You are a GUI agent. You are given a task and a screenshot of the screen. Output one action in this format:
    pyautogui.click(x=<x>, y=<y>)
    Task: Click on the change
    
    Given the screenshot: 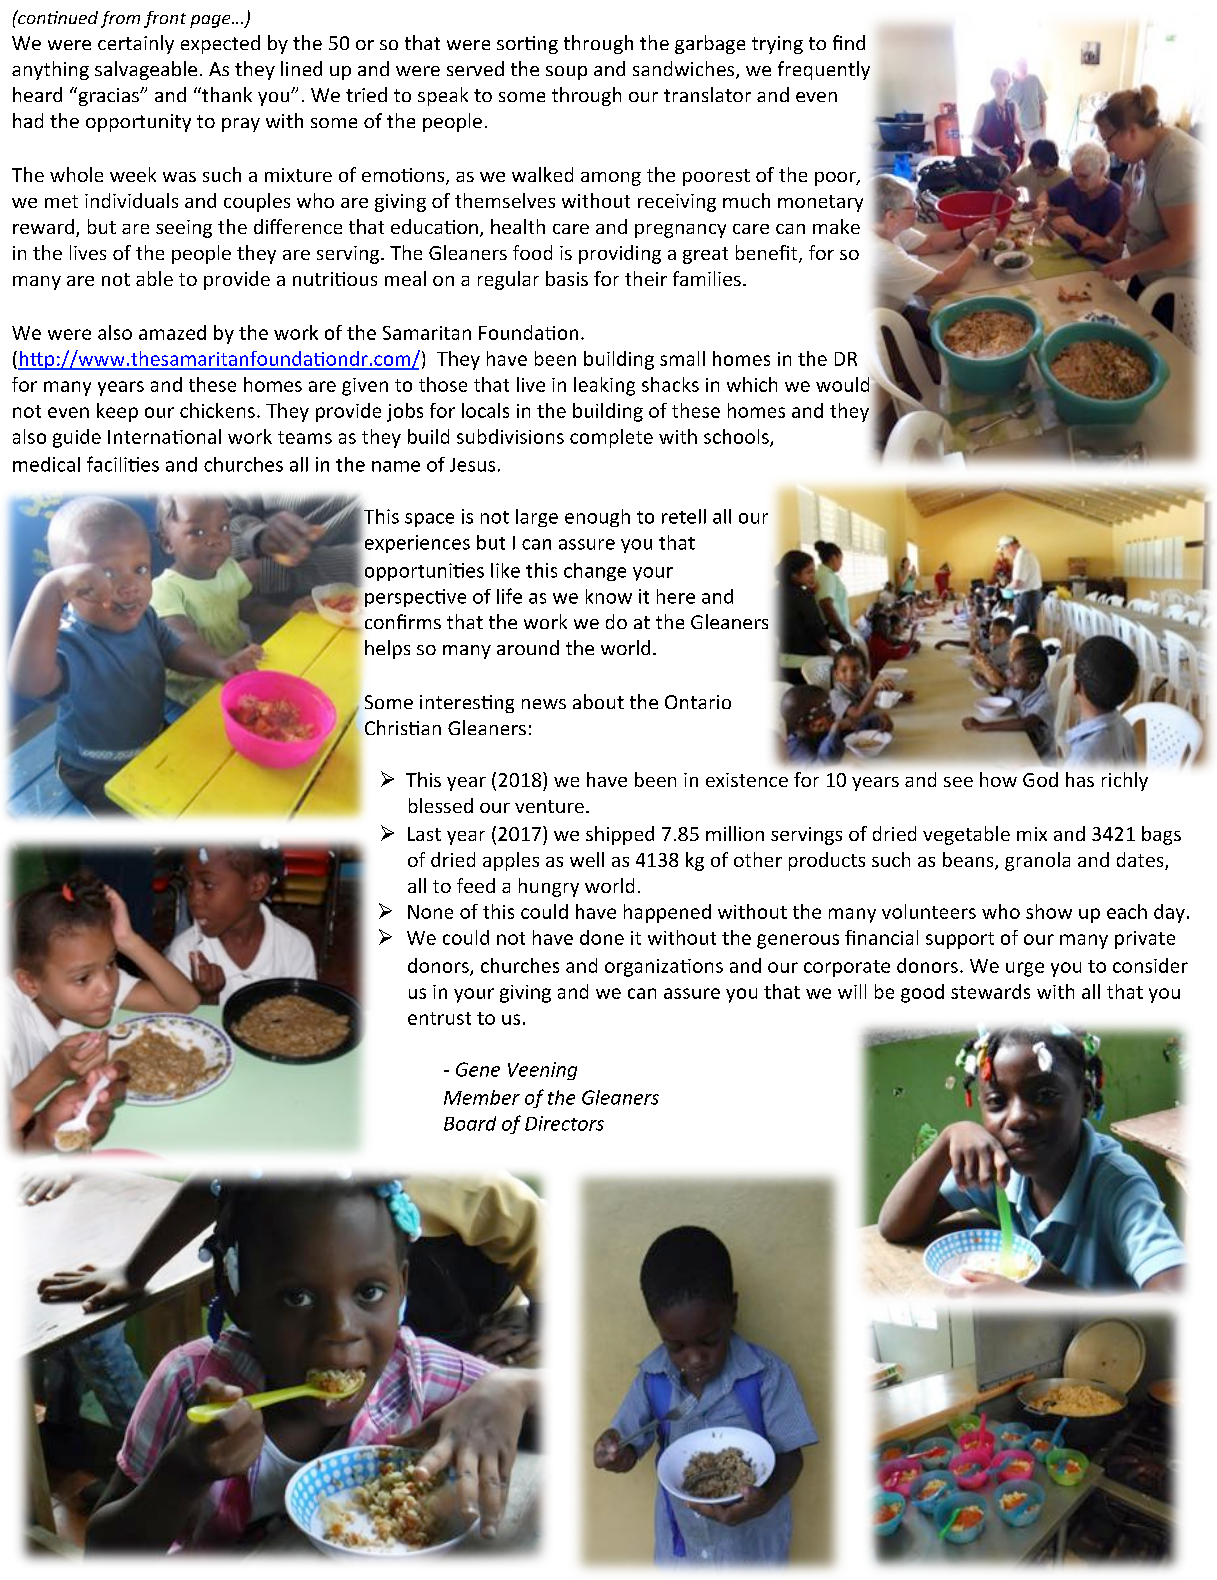 What is the action you would take?
    pyautogui.click(x=595, y=572)
